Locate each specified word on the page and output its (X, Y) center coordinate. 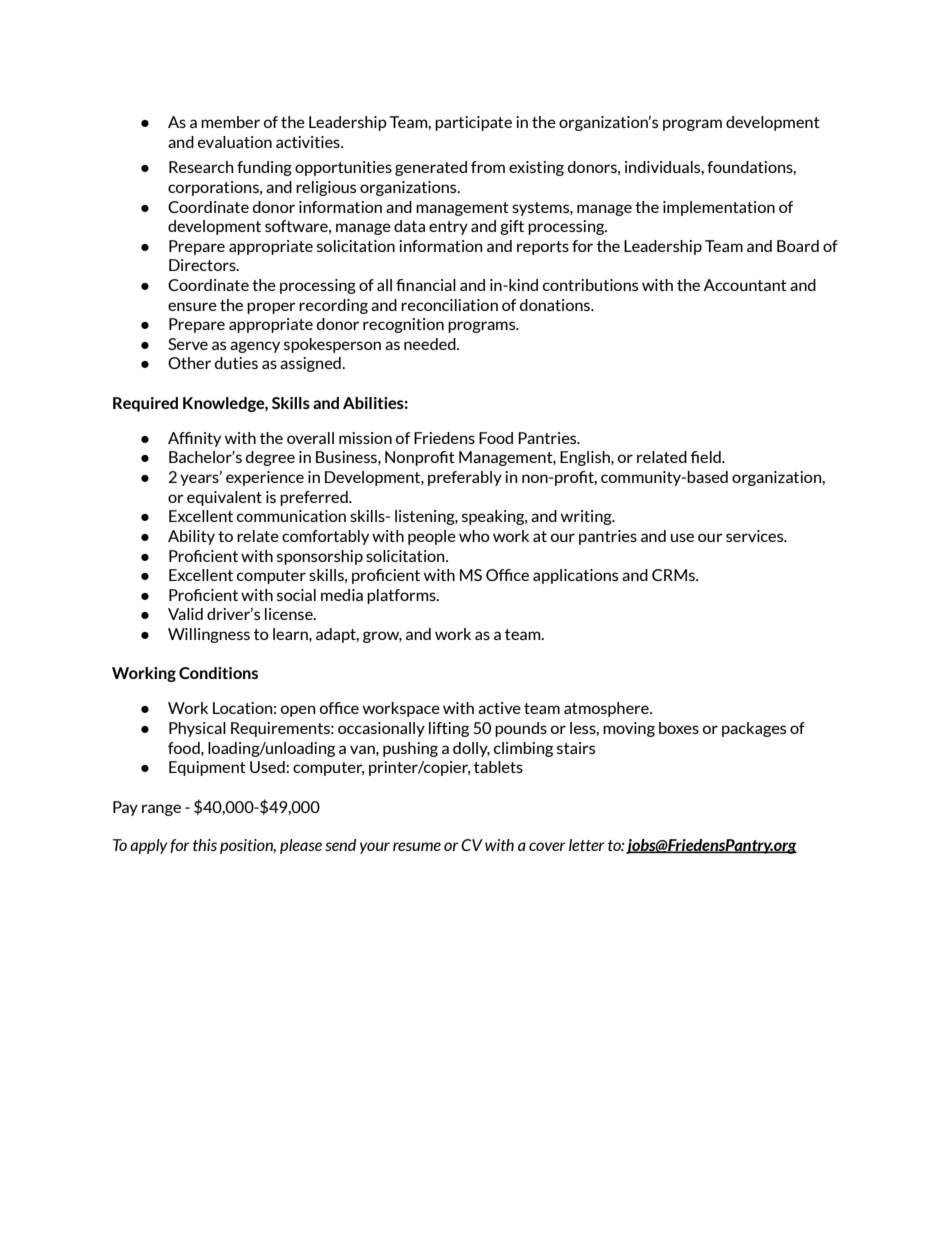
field (707, 457)
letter (587, 845)
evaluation (235, 142)
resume (417, 846)
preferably (465, 478)
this (205, 845)
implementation (719, 208)
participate (473, 123)
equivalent (224, 498)
